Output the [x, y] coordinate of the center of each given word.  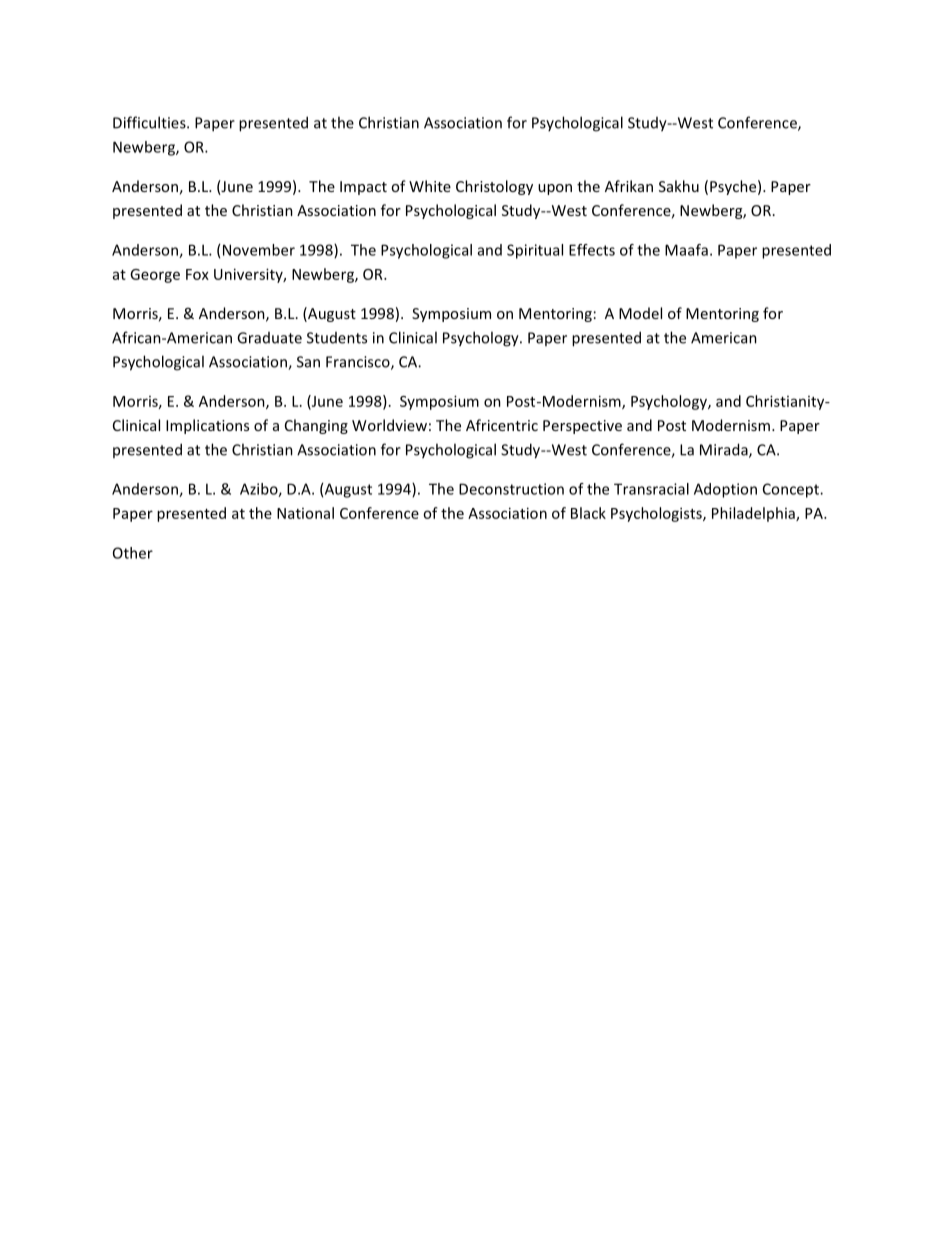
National [305, 513]
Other [133, 553]
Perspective [582, 427]
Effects [592, 250]
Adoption [725, 490]
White [430, 186]
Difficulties [150, 122]
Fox [197, 274]
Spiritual [535, 251]
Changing [316, 426]
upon [555, 189]
